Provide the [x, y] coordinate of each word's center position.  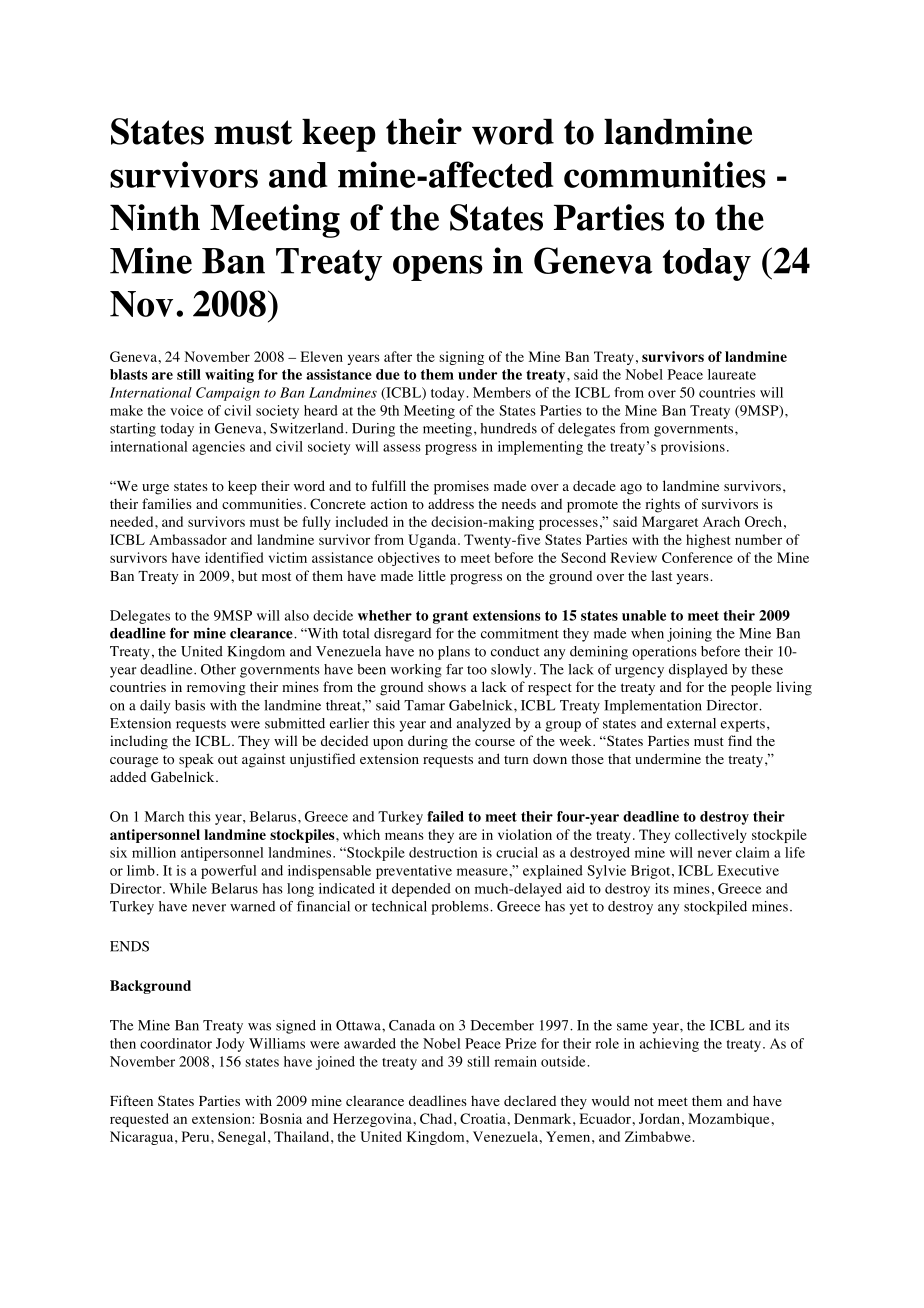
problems [461, 908]
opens [438, 268]
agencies [218, 448]
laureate [732, 374]
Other [218, 669]
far [454, 669]
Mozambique [728, 1120]
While [188, 888]
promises [461, 487]
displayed [698, 671]
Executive [748, 870]
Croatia [483, 1118]
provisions [693, 448]
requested [139, 1120]
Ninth [155, 217]
